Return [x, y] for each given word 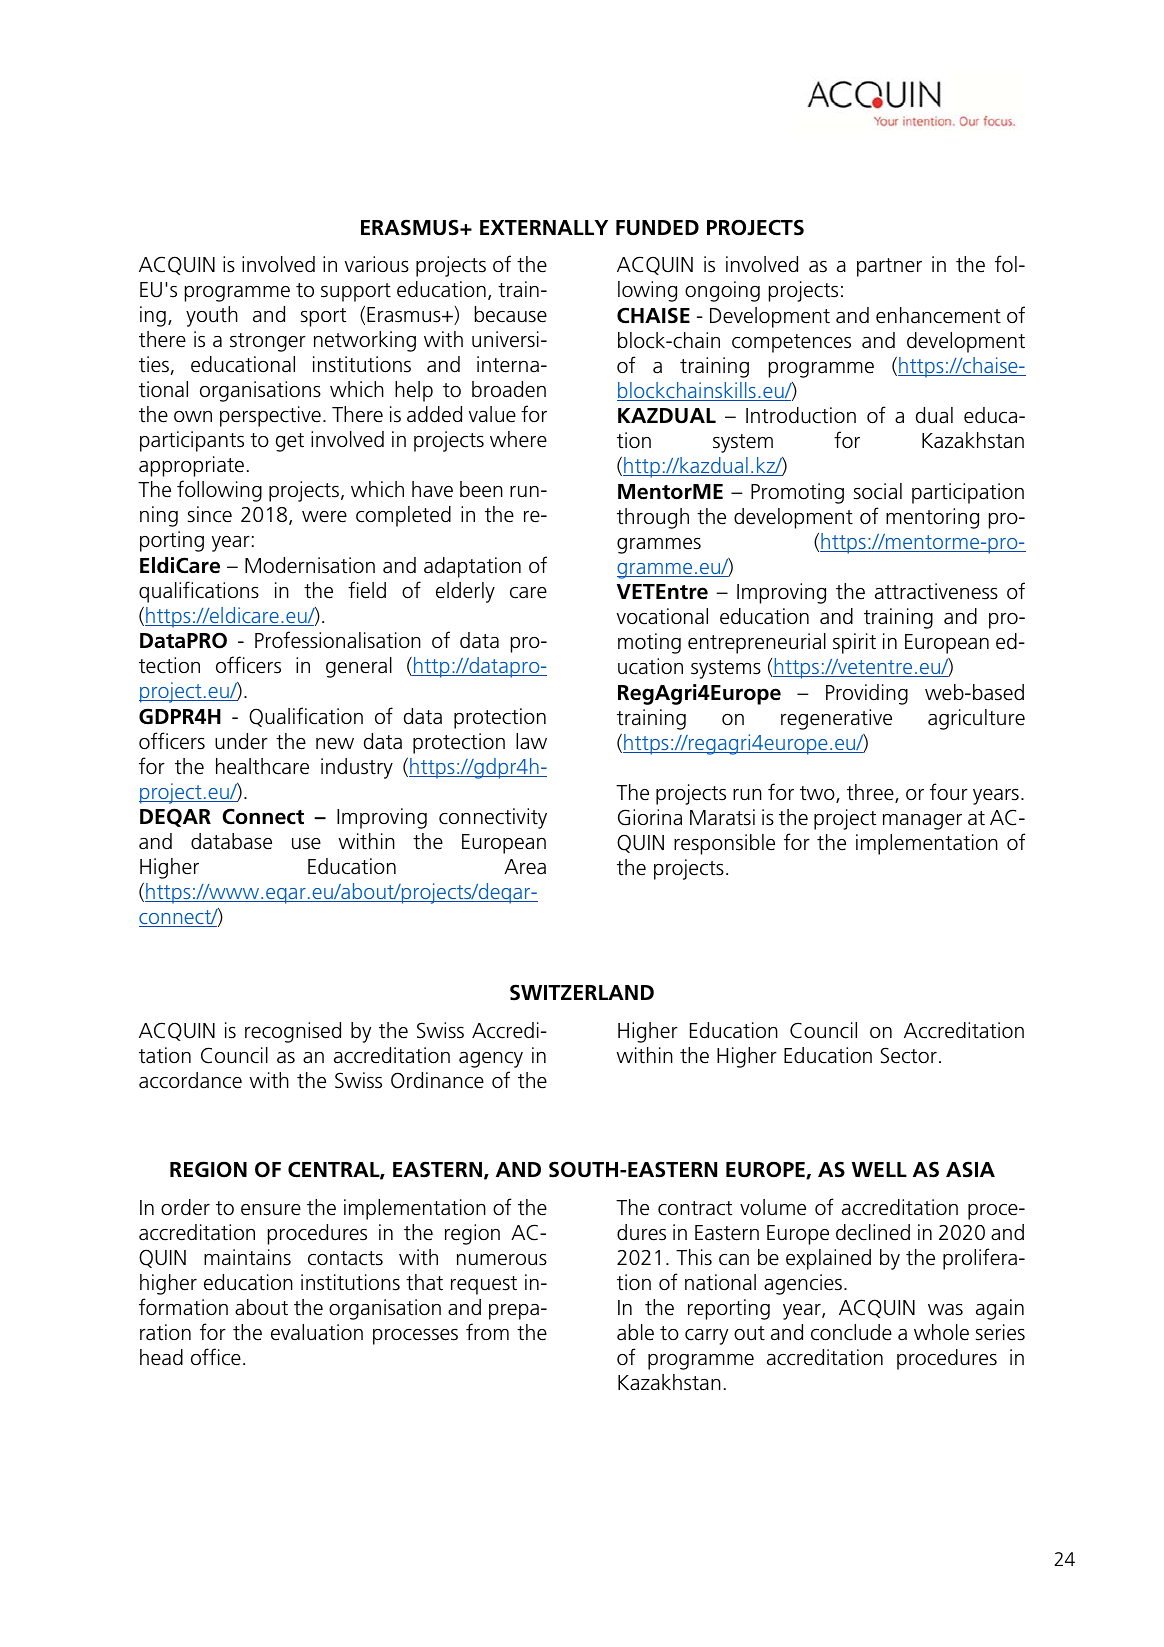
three [871, 793]
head [161, 1357]
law [531, 741]
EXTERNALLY [544, 227]
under [241, 741]
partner [889, 267]
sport [323, 317]
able [635, 1332]
